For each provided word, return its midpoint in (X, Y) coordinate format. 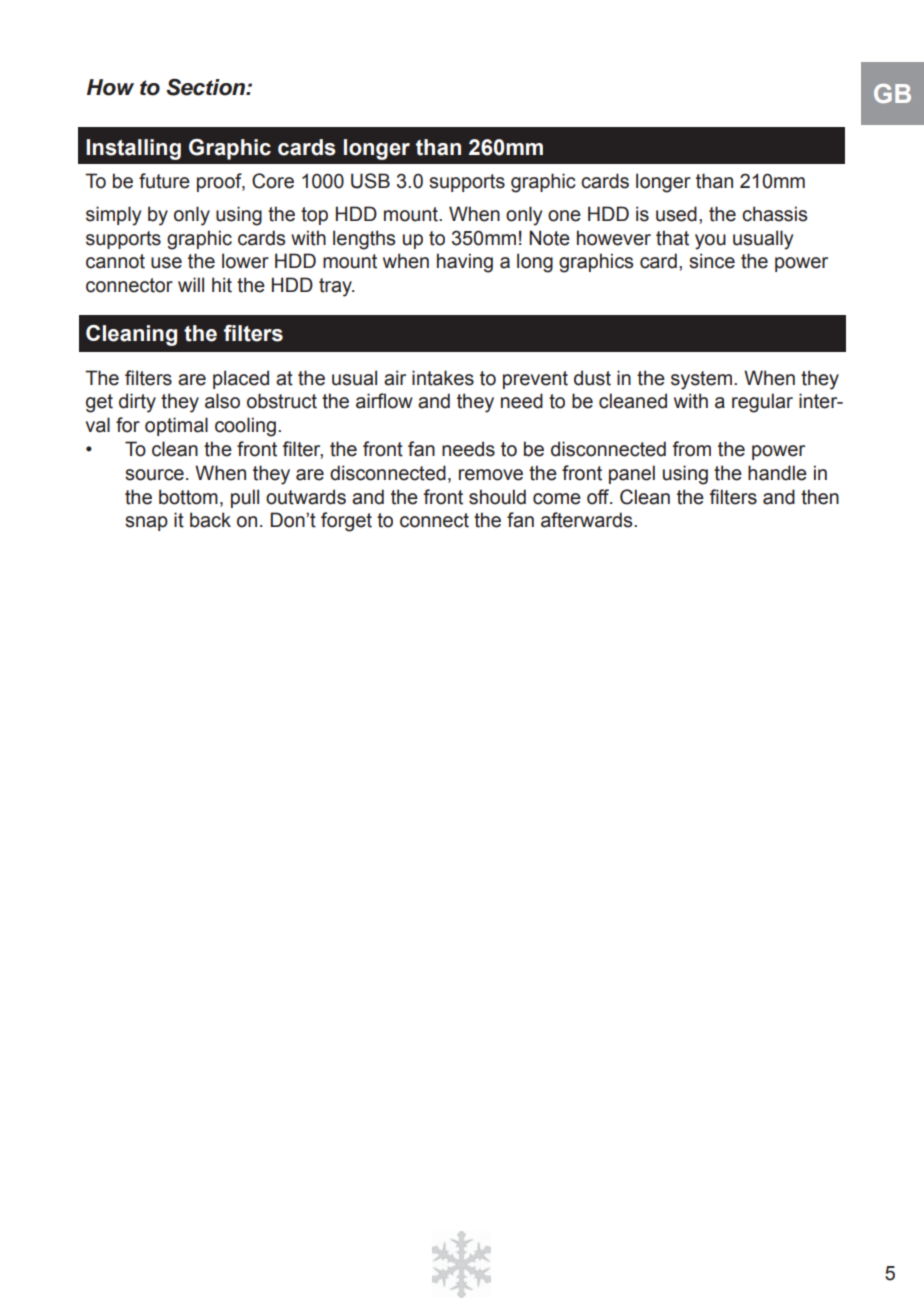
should (497, 497)
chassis (774, 214)
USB (370, 181)
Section (206, 87)
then (820, 497)
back (210, 520)
